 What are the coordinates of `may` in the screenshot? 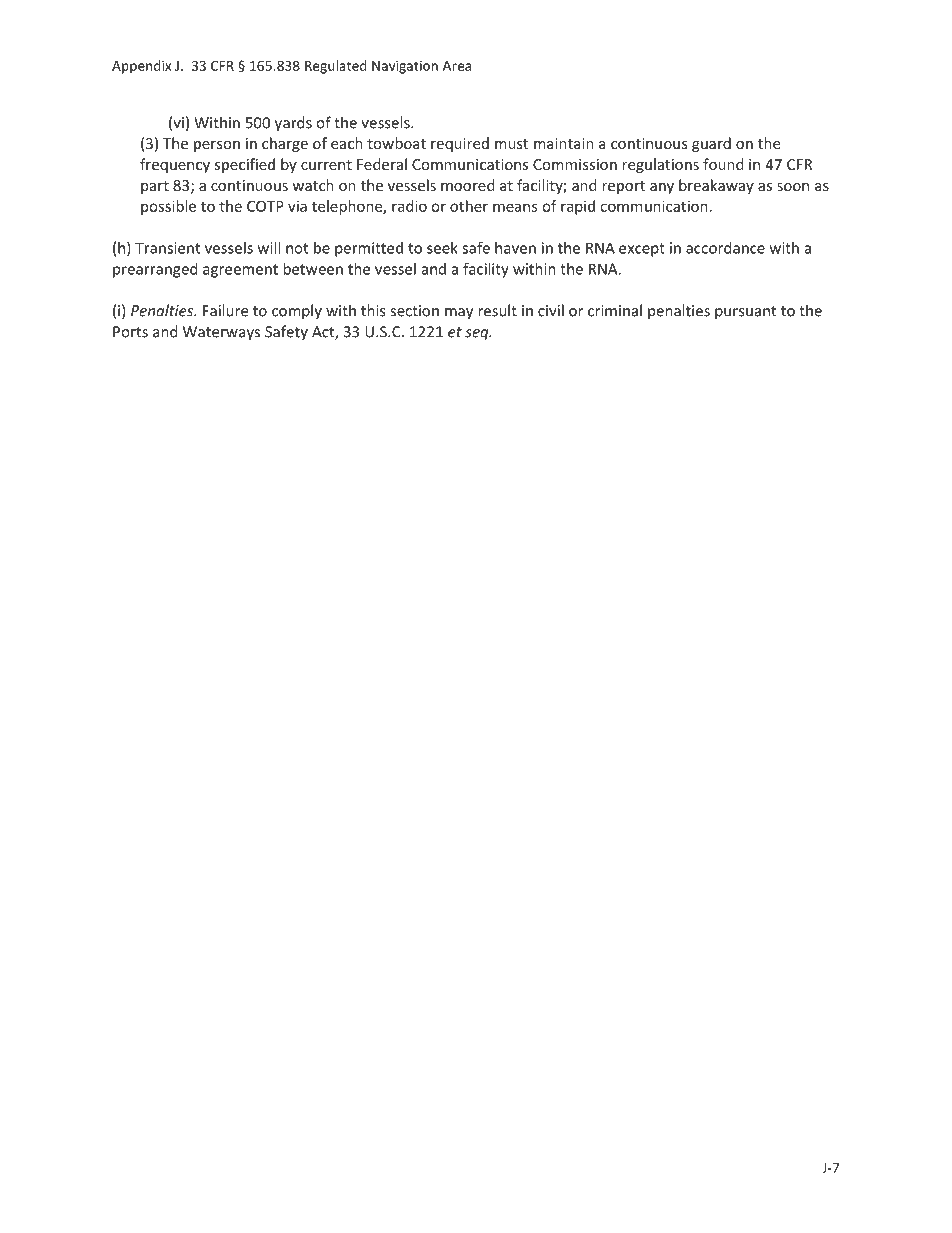 It's located at (459, 314).
